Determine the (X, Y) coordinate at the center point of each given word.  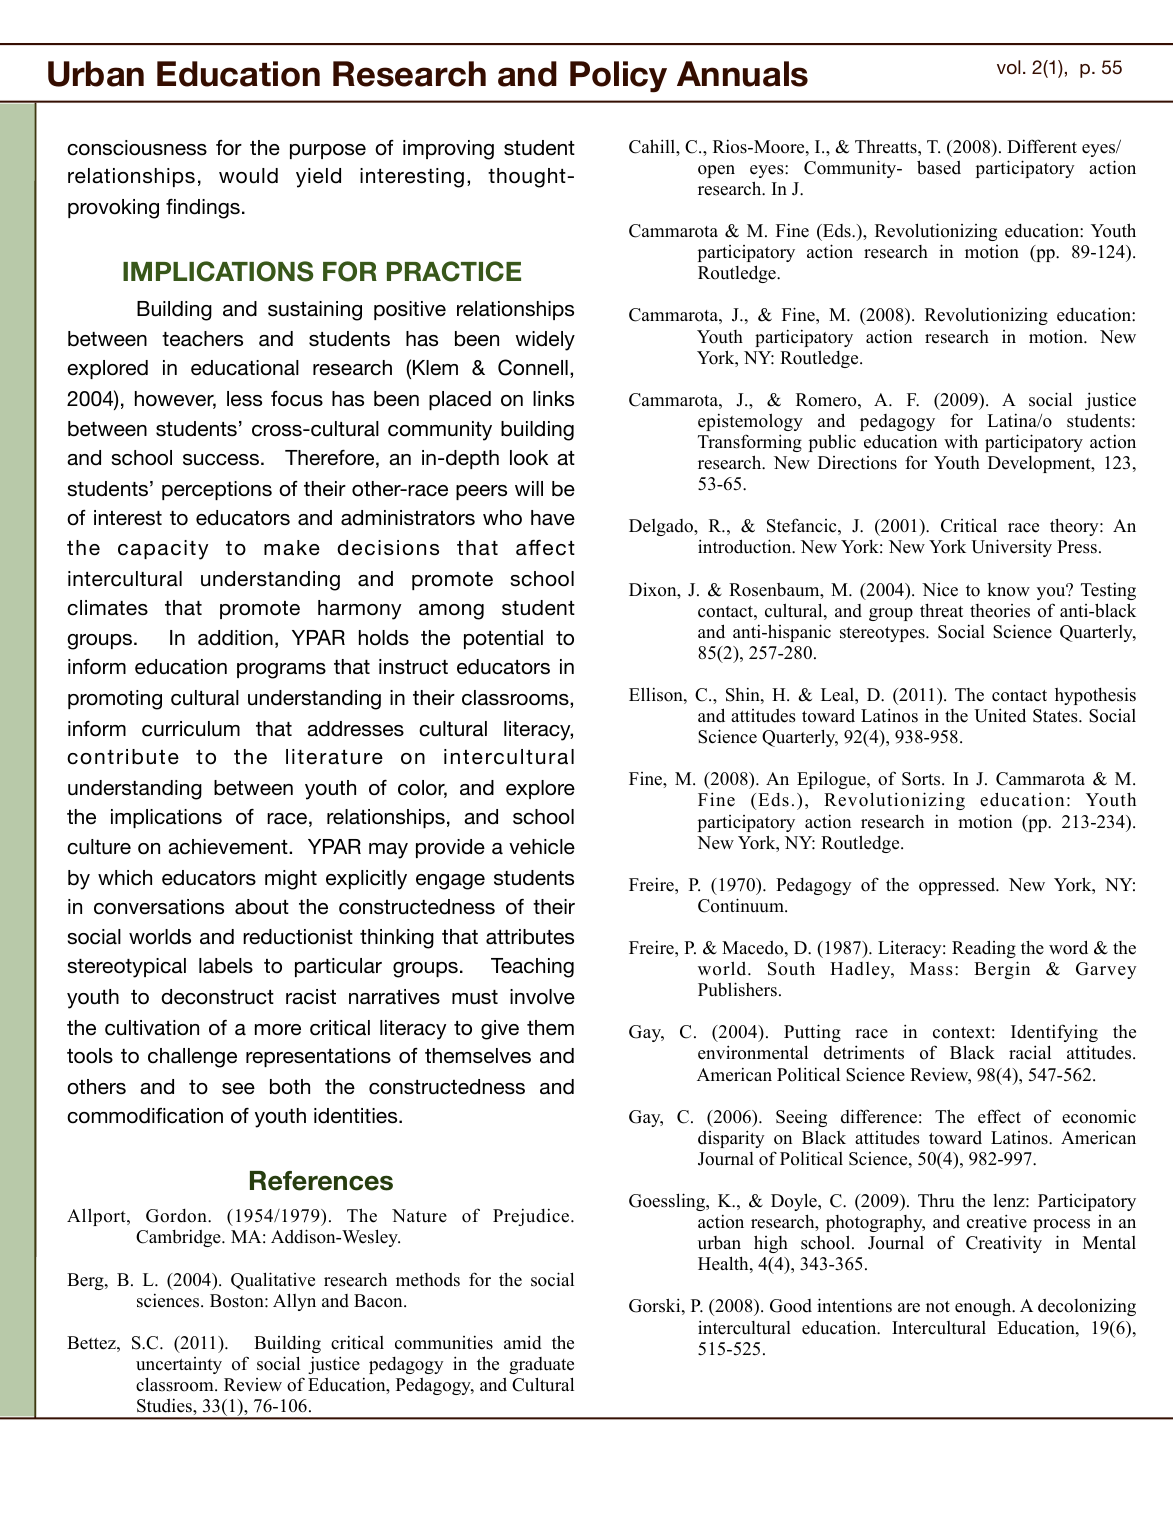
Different (1042, 146)
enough (984, 1307)
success (221, 460)
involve (542, 997)
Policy (618, 77)
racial (1030, 1052)
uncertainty (179, 1365)
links (553, 399)
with (961, 441)
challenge (192, 1058)
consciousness (137, 148)
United (1000, 715)
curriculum (191, 729)
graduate (541, 1365)
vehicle (542, 847)
